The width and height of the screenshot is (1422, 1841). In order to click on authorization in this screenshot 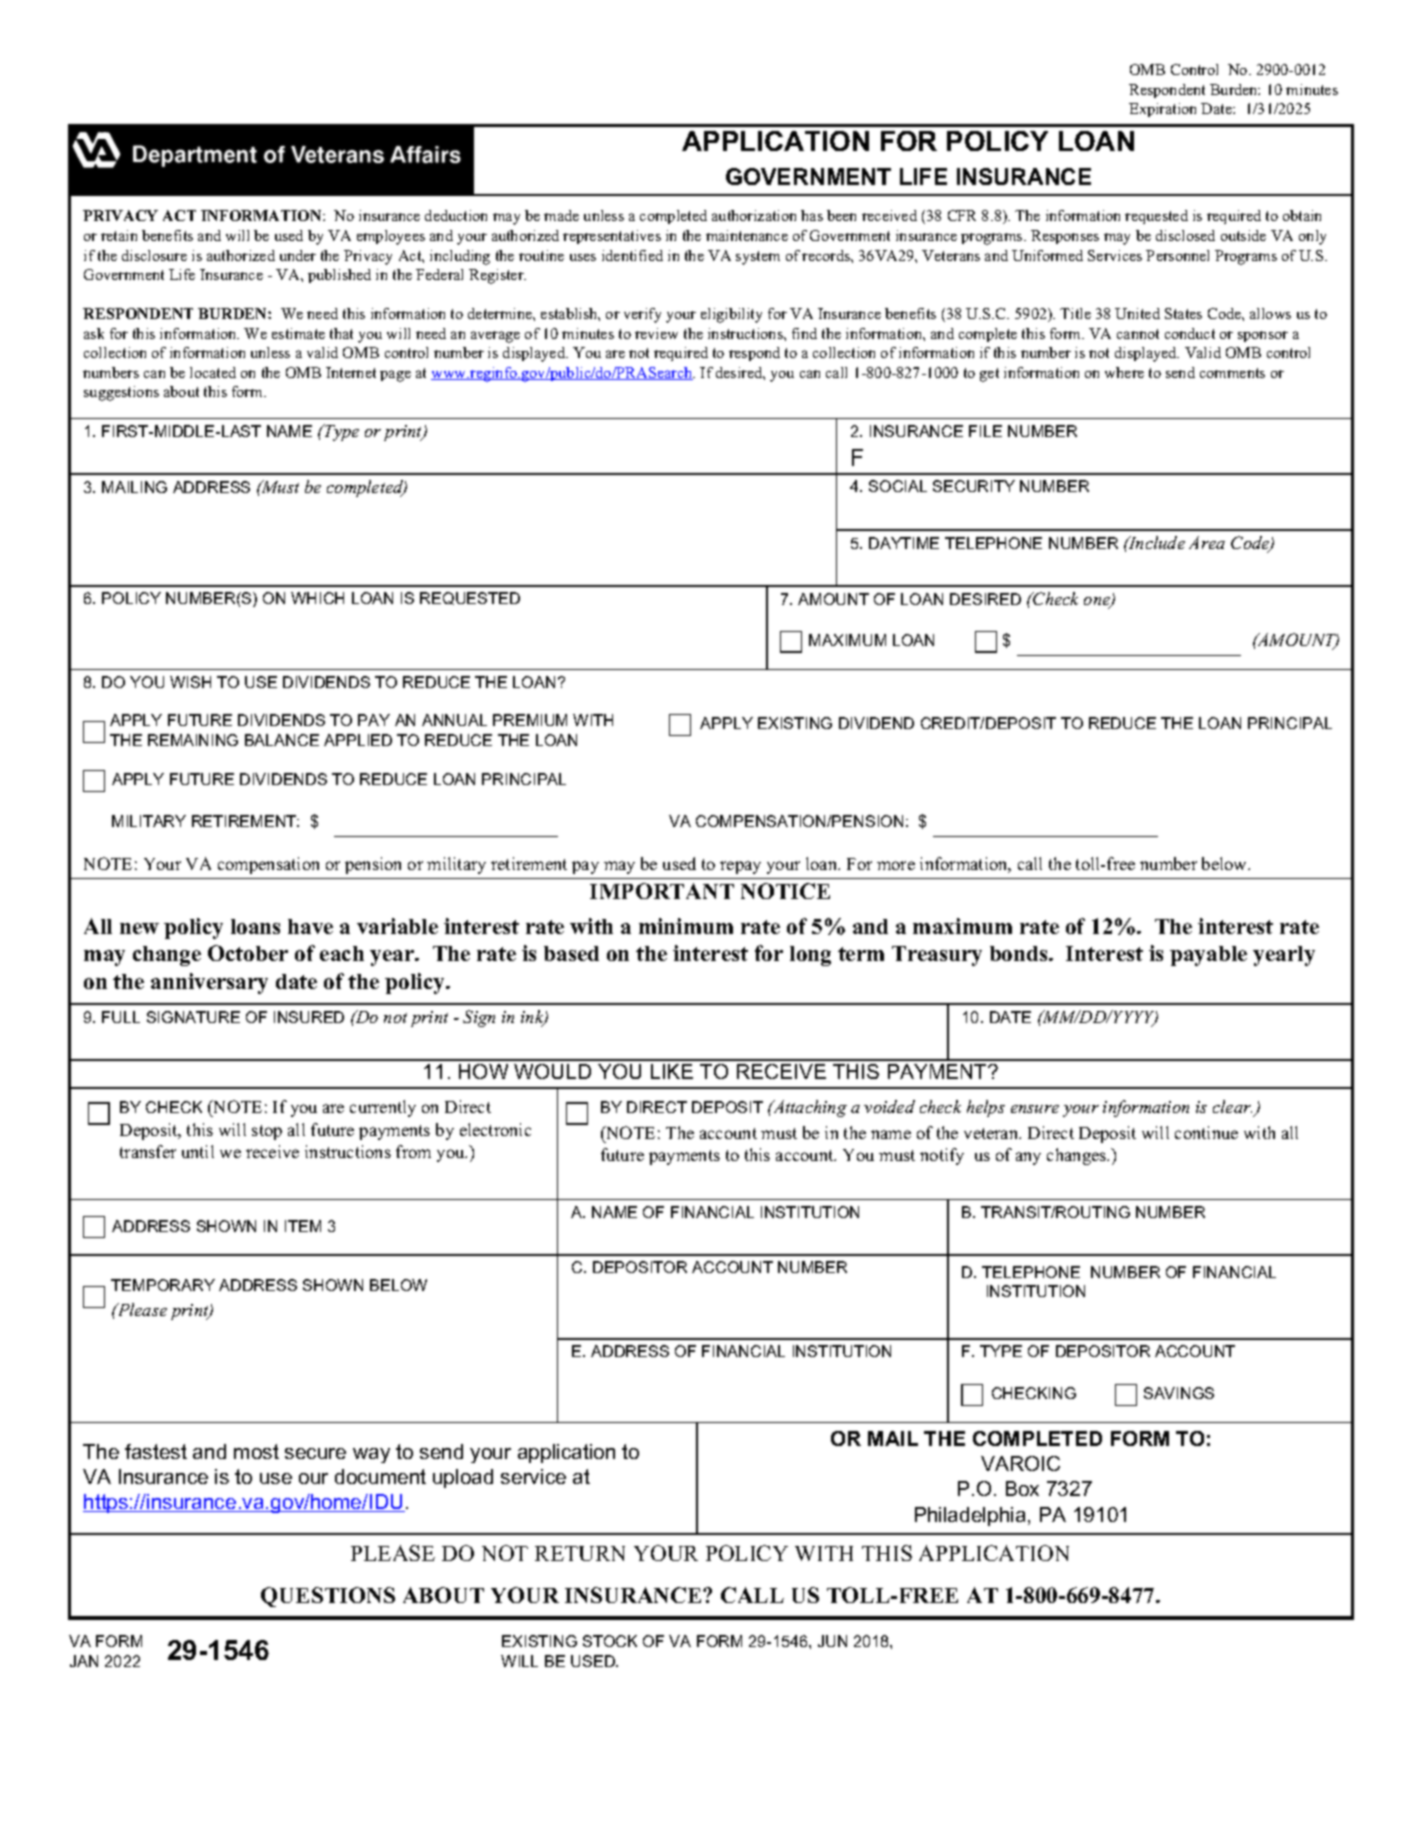, I will do `click(754, 215)`.
